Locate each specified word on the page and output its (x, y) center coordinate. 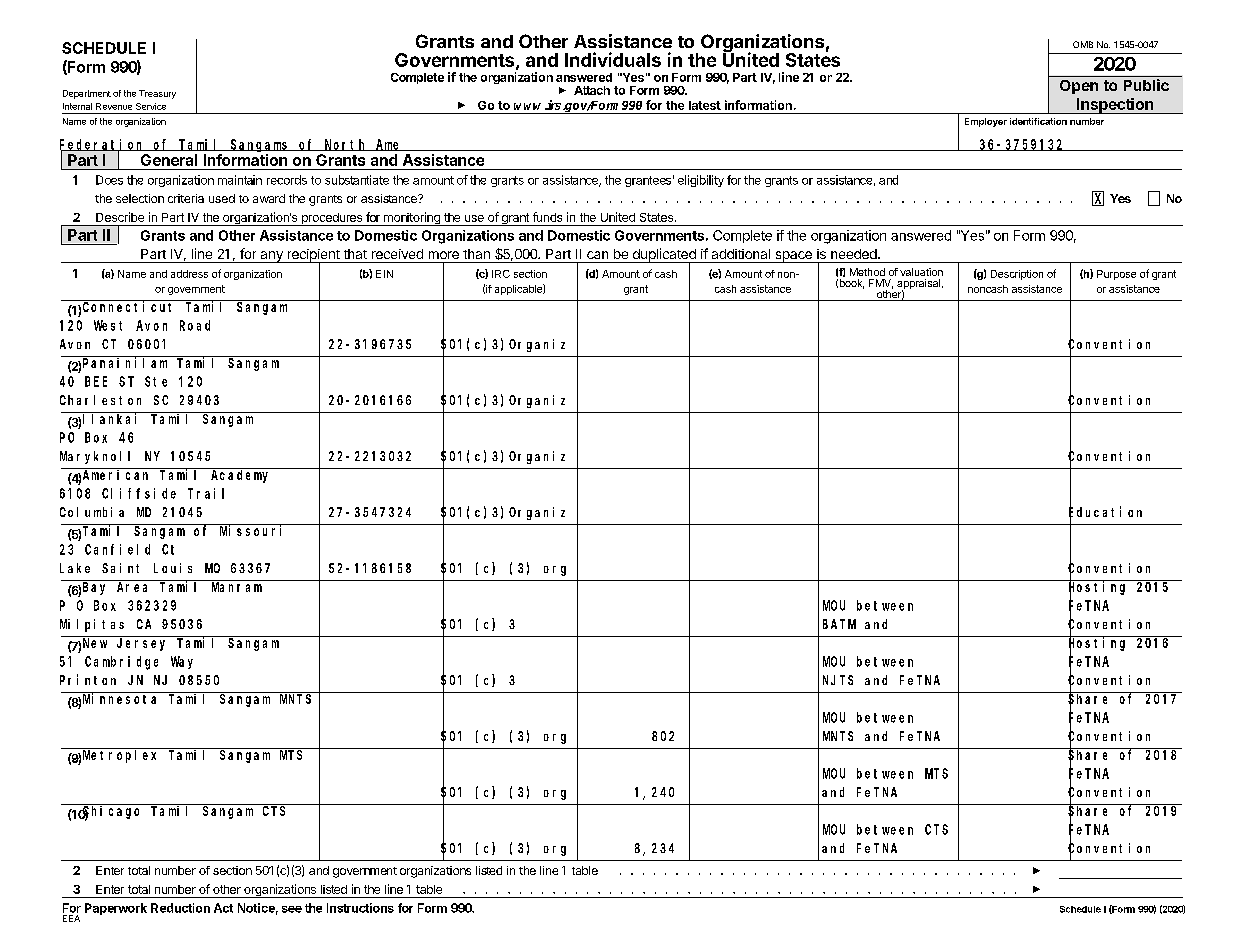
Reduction (180, 908)
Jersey (141, 644)
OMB (1083, 44)
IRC (501, 274)
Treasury (157, 94)
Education (1105, 513)
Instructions (360, 908)
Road (195, 325)
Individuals (613, 59)
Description (1017, 275)
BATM (839, 624)
